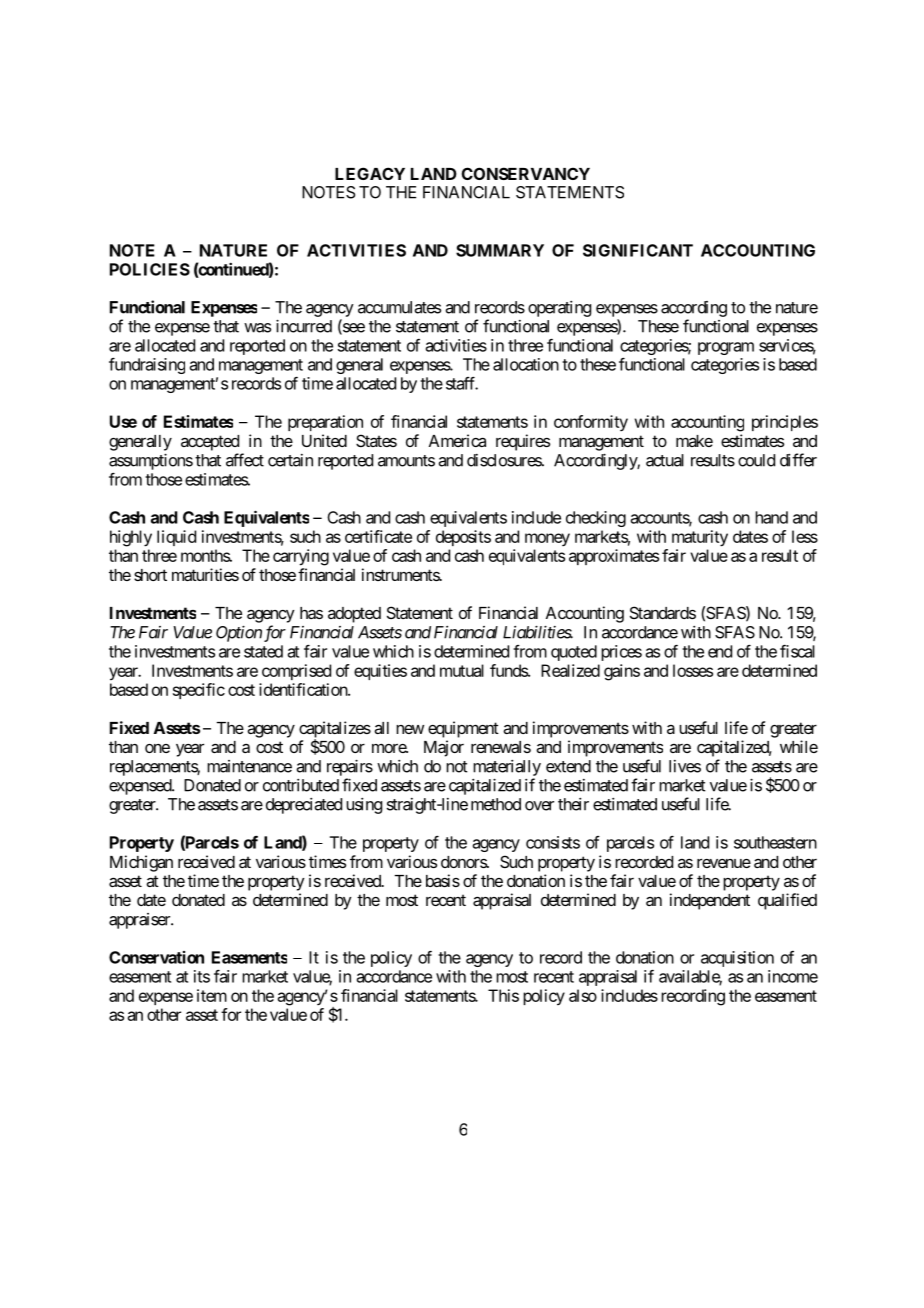 The image size is (924, 1308). Describe the element at coordinates (150, 269) in the screenshot. I see `POLICIES` at that location.
